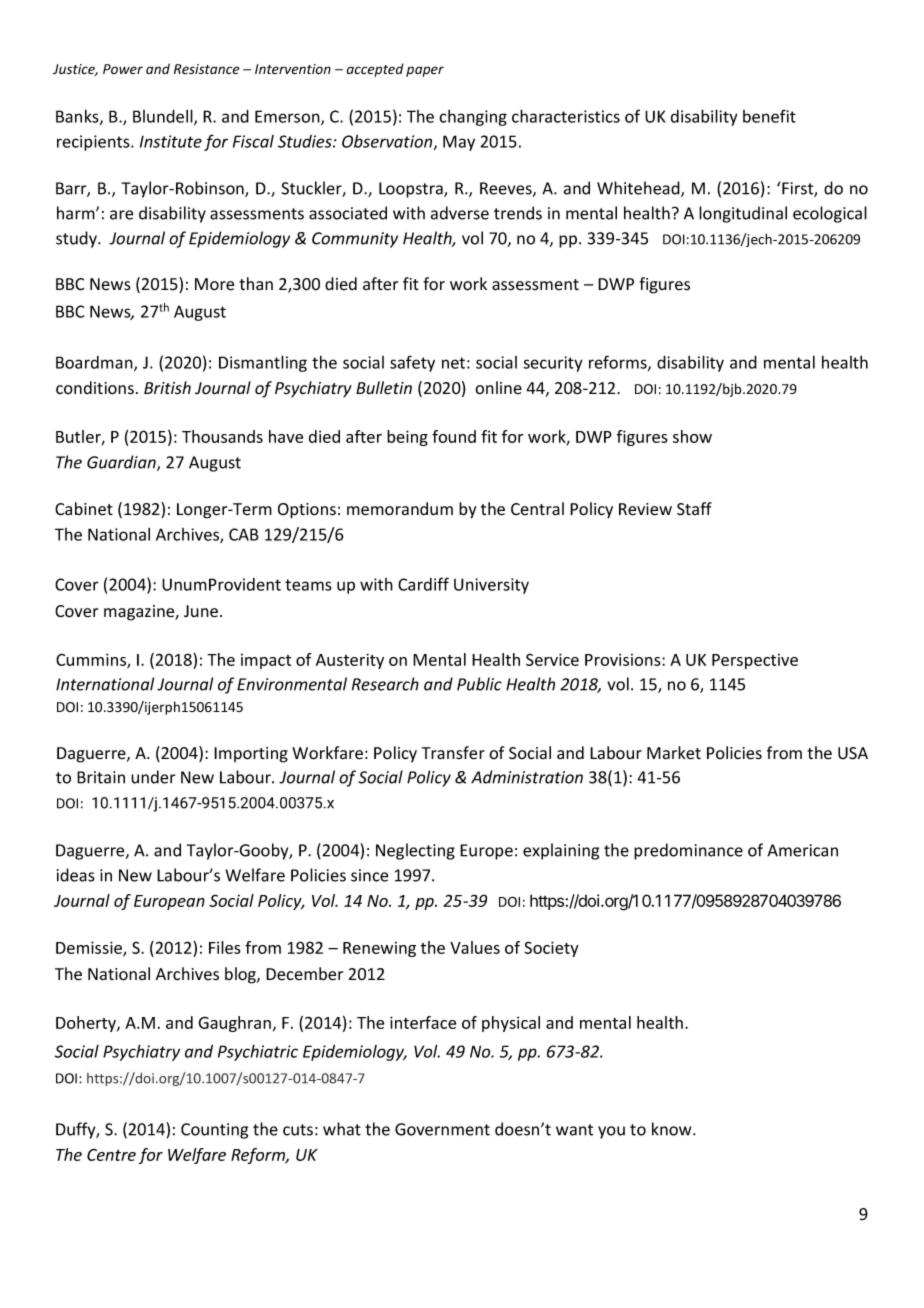 This image has height=1308, width=924. I want to click on changing, so click(473, 118).
